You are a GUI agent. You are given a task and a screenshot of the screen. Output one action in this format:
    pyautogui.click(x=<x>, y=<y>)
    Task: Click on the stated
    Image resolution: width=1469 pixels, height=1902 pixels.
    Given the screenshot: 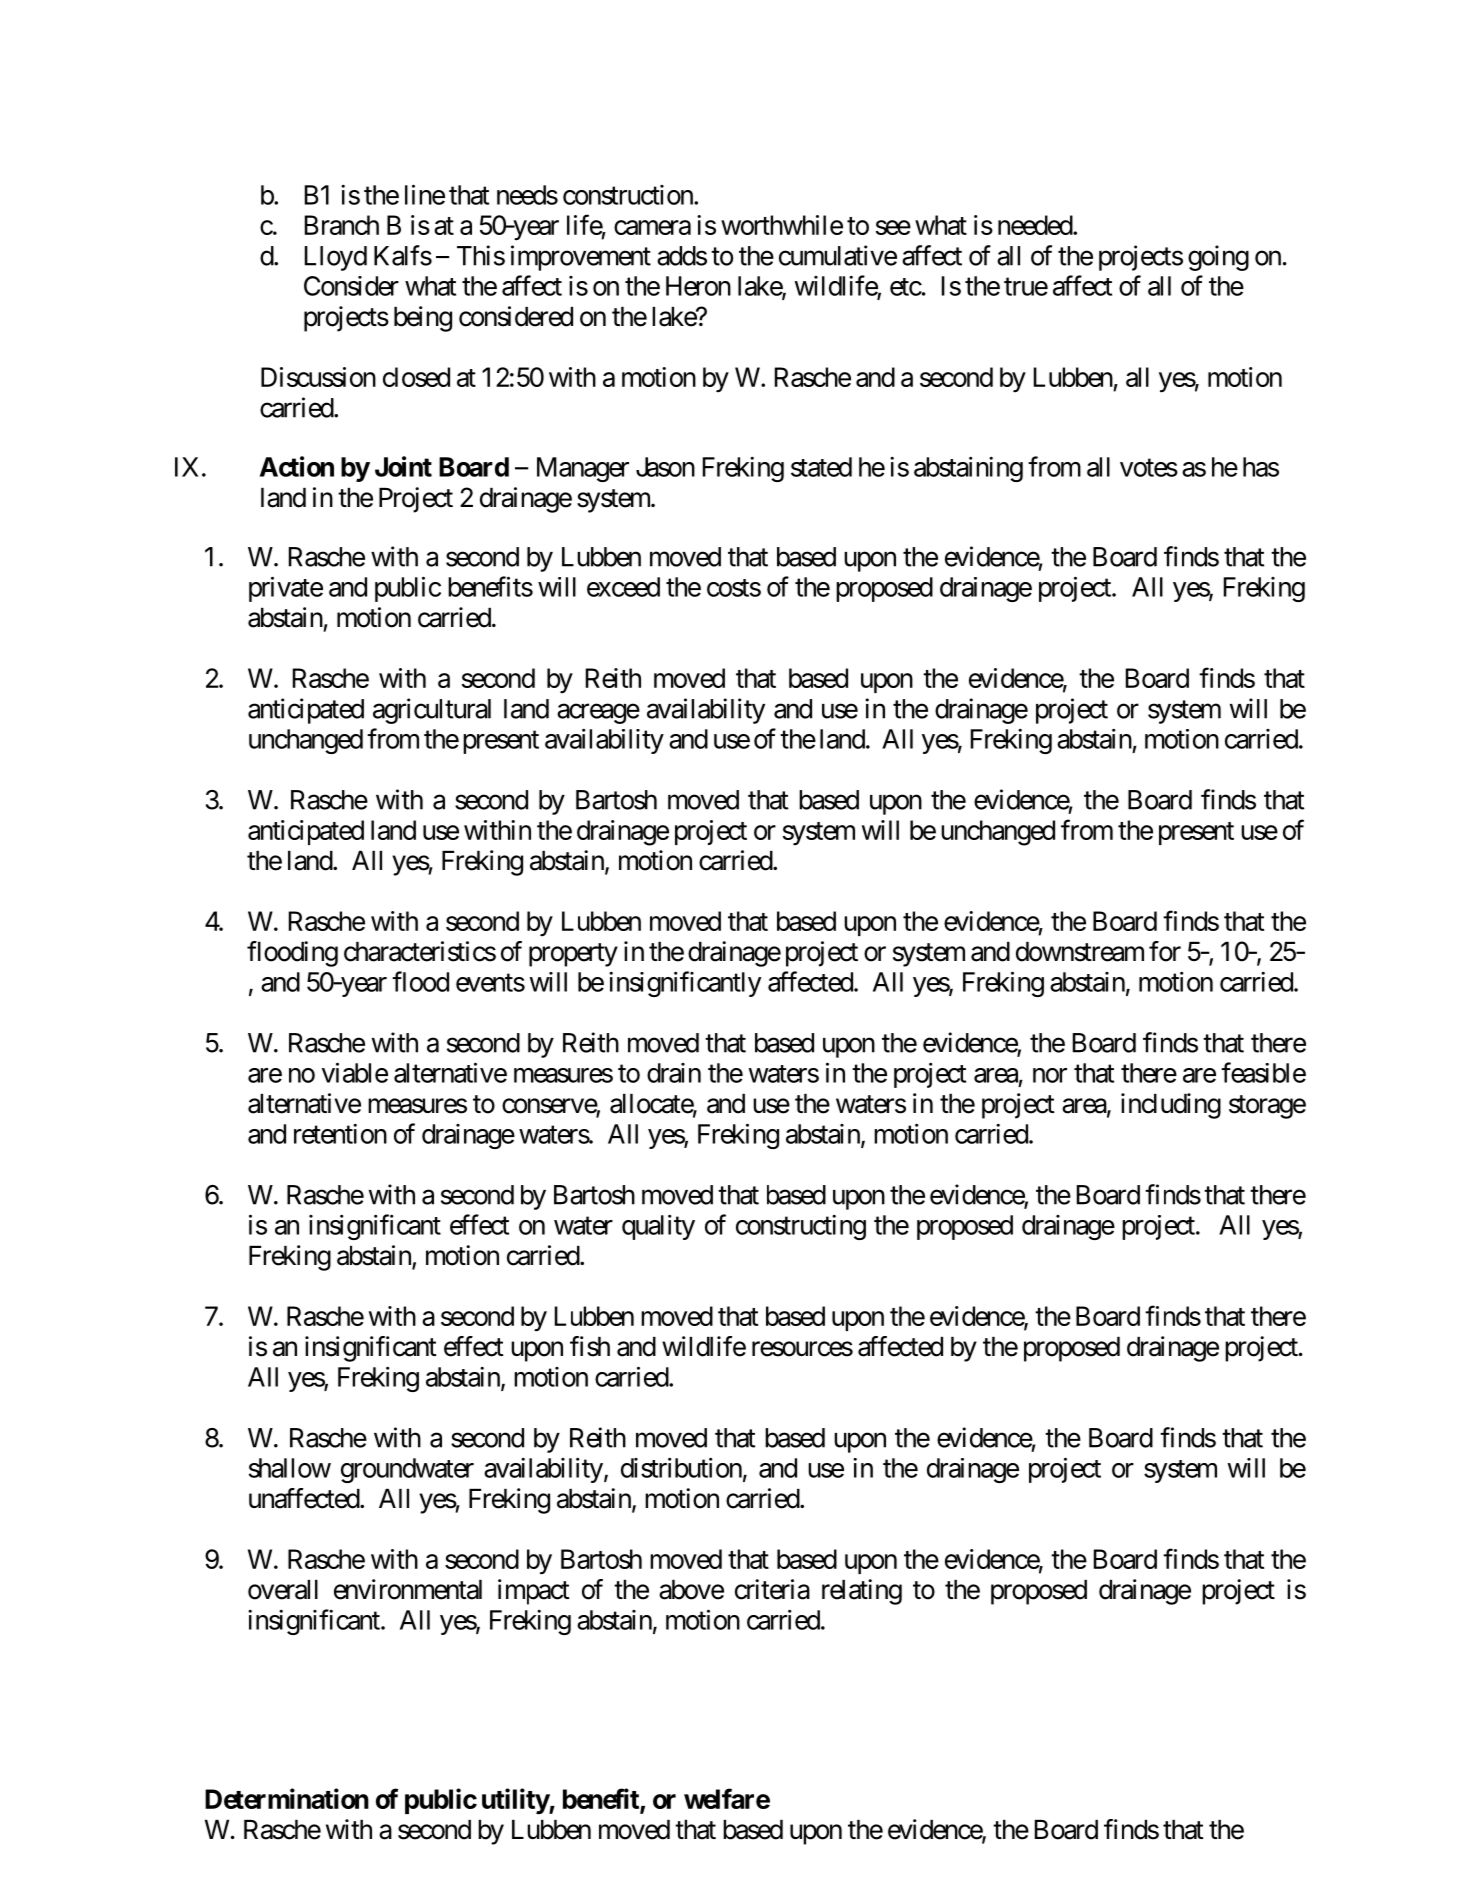 What is the action you would take?
    pyautogui.click(x=821, y=467)
